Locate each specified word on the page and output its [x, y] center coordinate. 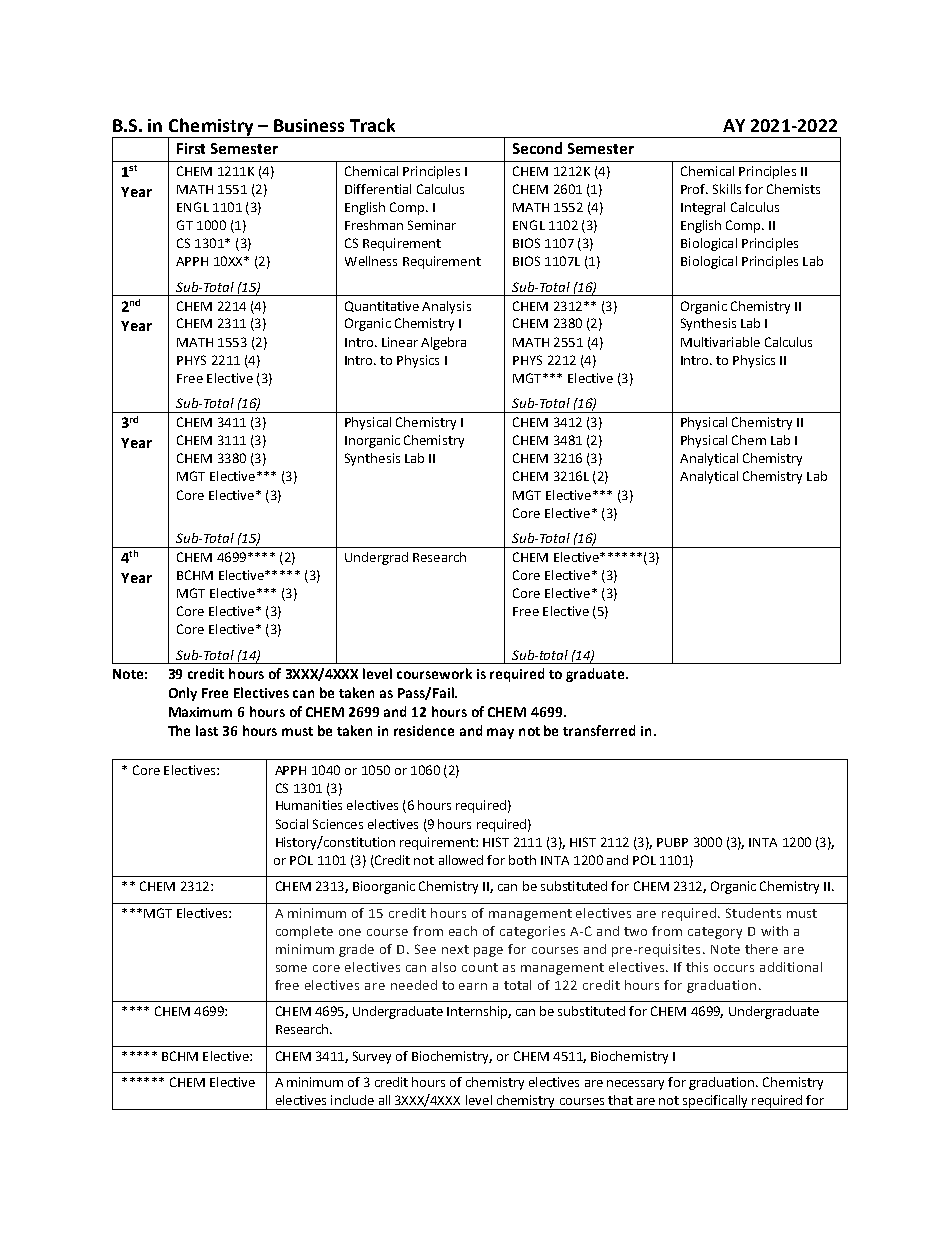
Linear [400, 342]
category [715, 933]
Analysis [446, 307]
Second [537, 148]
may [500, 733]
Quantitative [382, 306]
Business [309, 125]
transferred [599, 730]
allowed [461, 860]
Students [753, 913]
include [352, 1100]
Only [183, 694]
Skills [727, 189]
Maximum [200, 712]
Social [292, 824]
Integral [703, 208]
